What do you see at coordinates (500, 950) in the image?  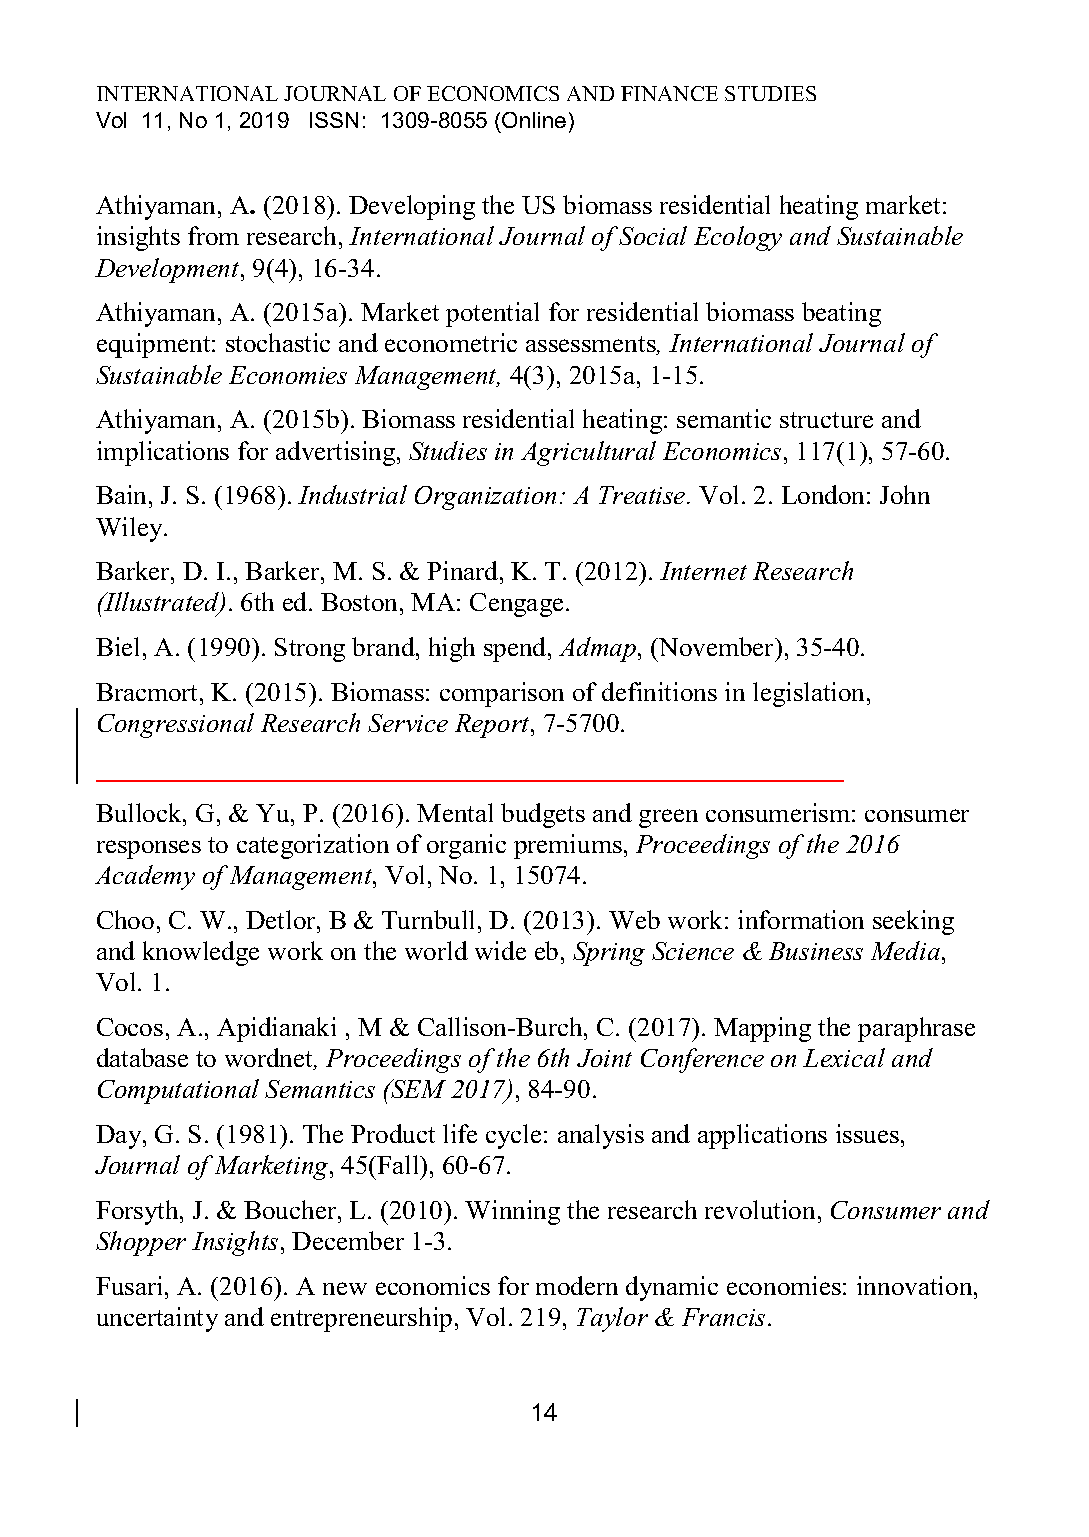 I see `wide` at bounding box center [500, 950].
